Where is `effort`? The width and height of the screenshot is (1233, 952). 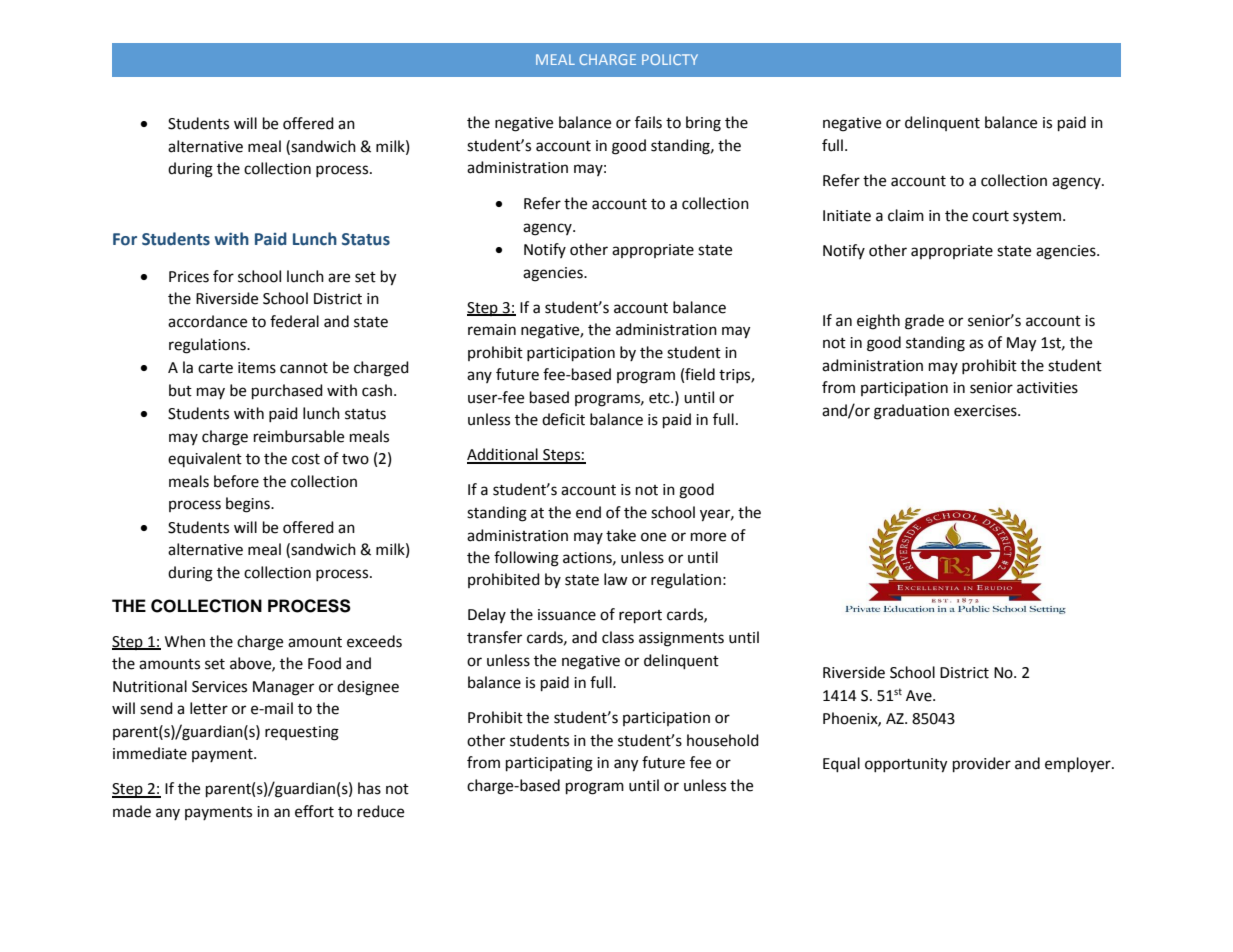
effort is located at coordinates (314, 811).
